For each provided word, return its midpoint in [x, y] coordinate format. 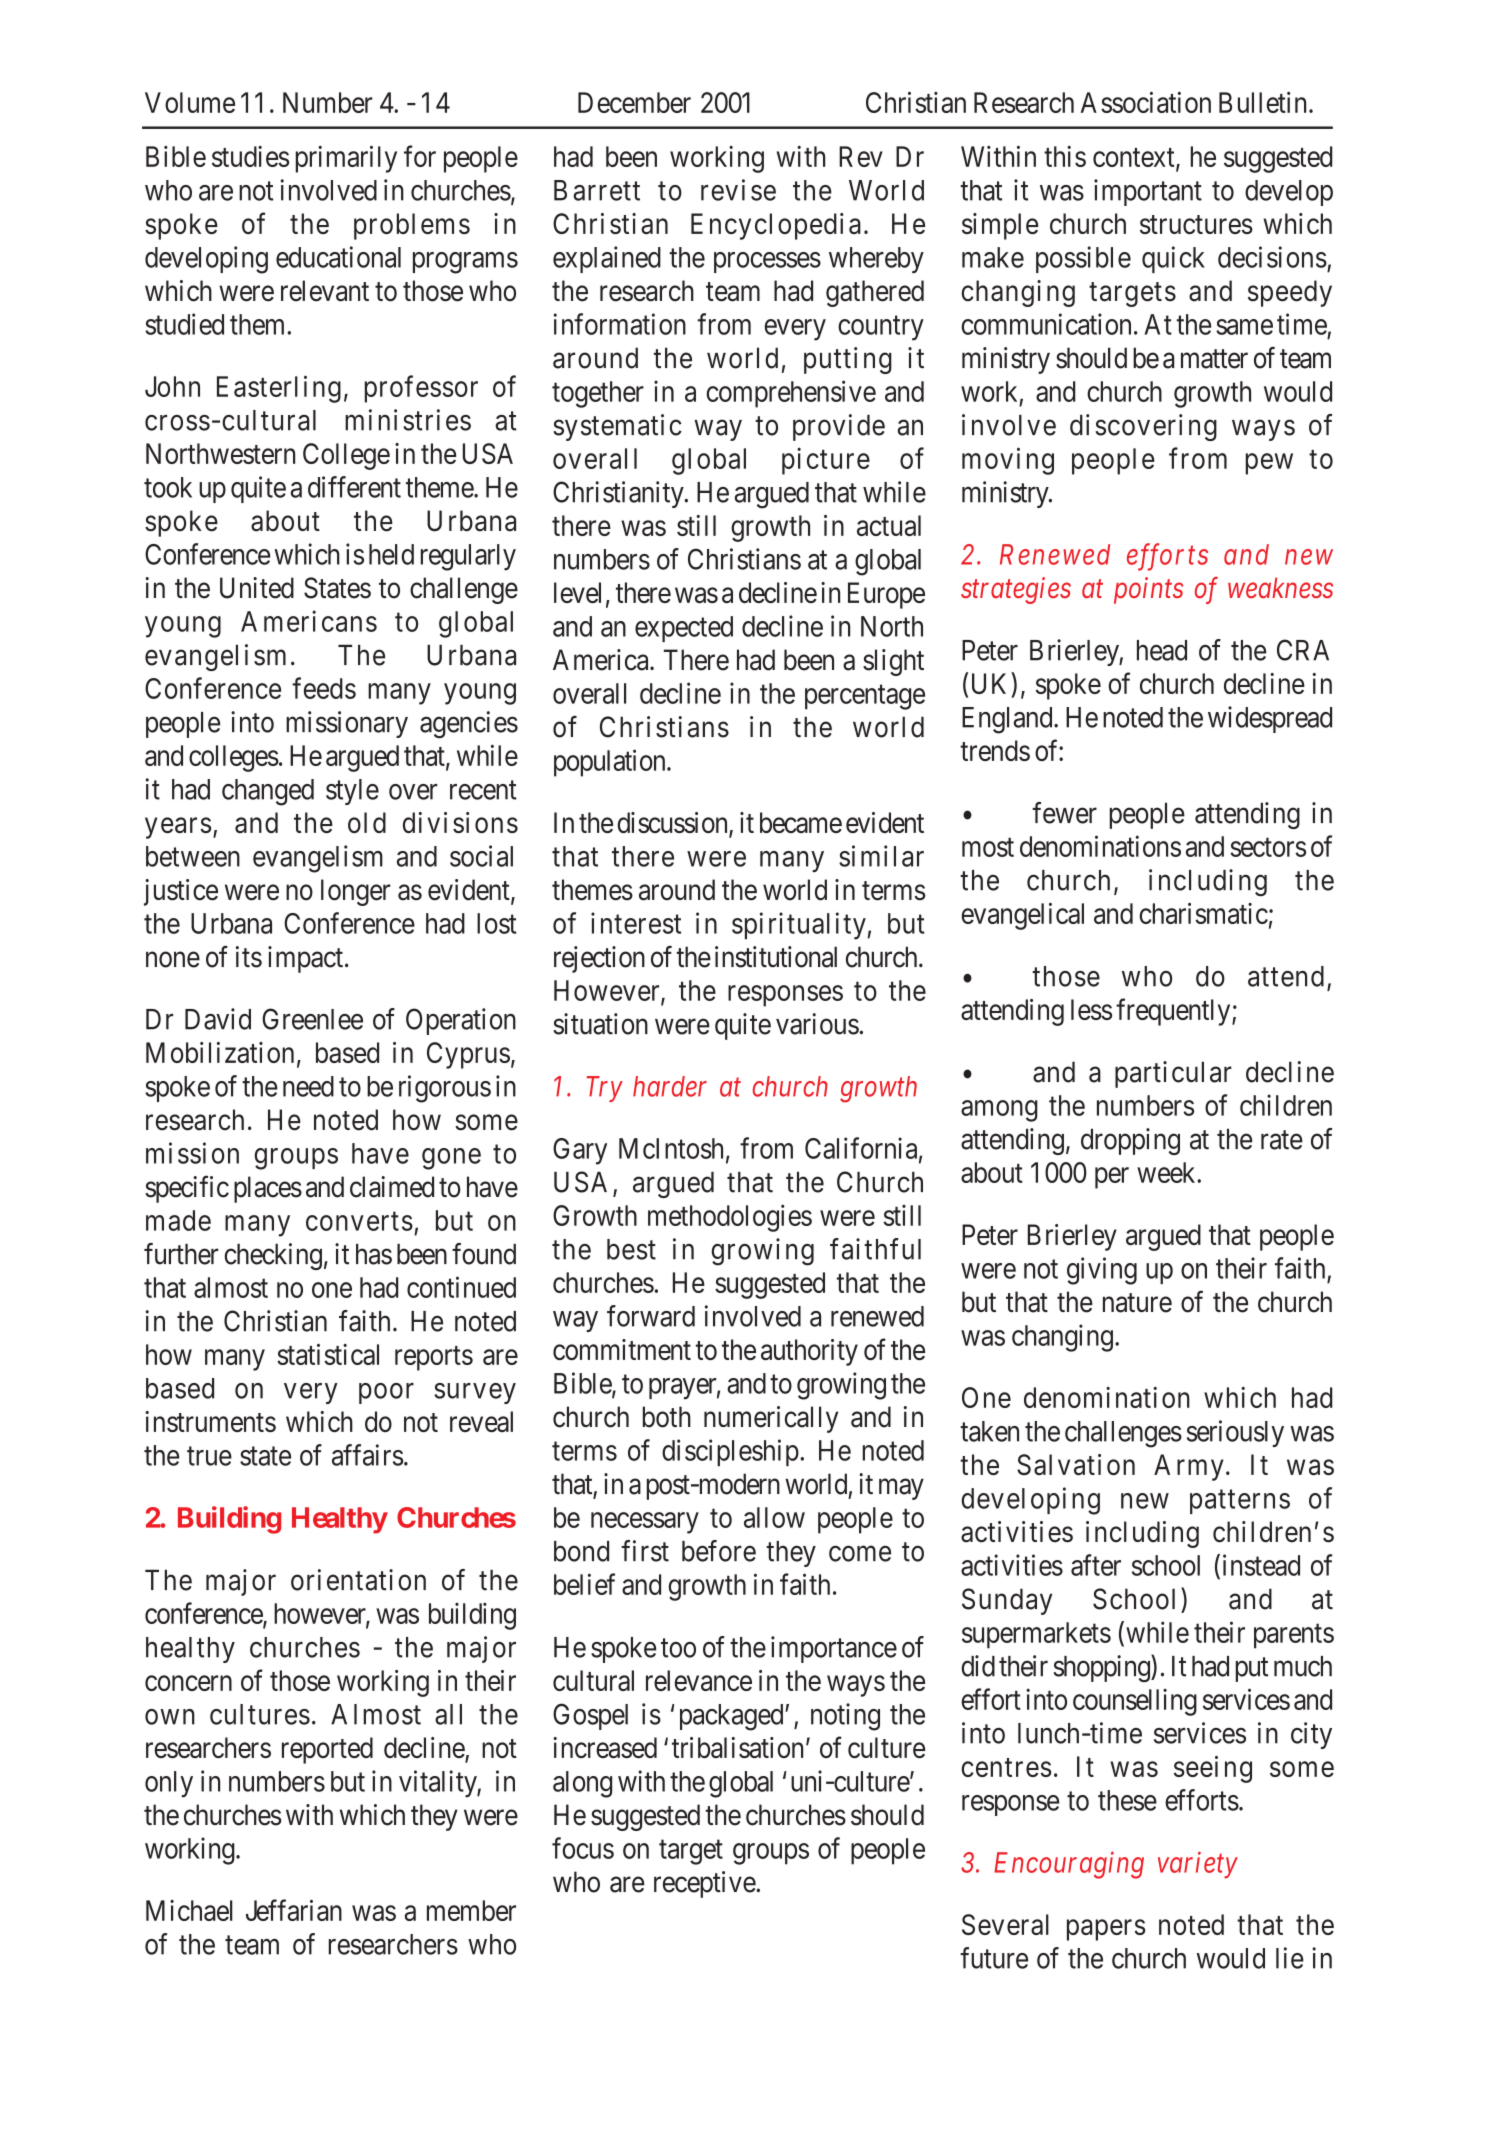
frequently [1174, 1012]
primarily [346, 159]
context [1135, 158]
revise [738, 190]
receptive [705, 1884]
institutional [776, 957]
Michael [189, 1910]
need [308, 1086]
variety [1198, 1865]
